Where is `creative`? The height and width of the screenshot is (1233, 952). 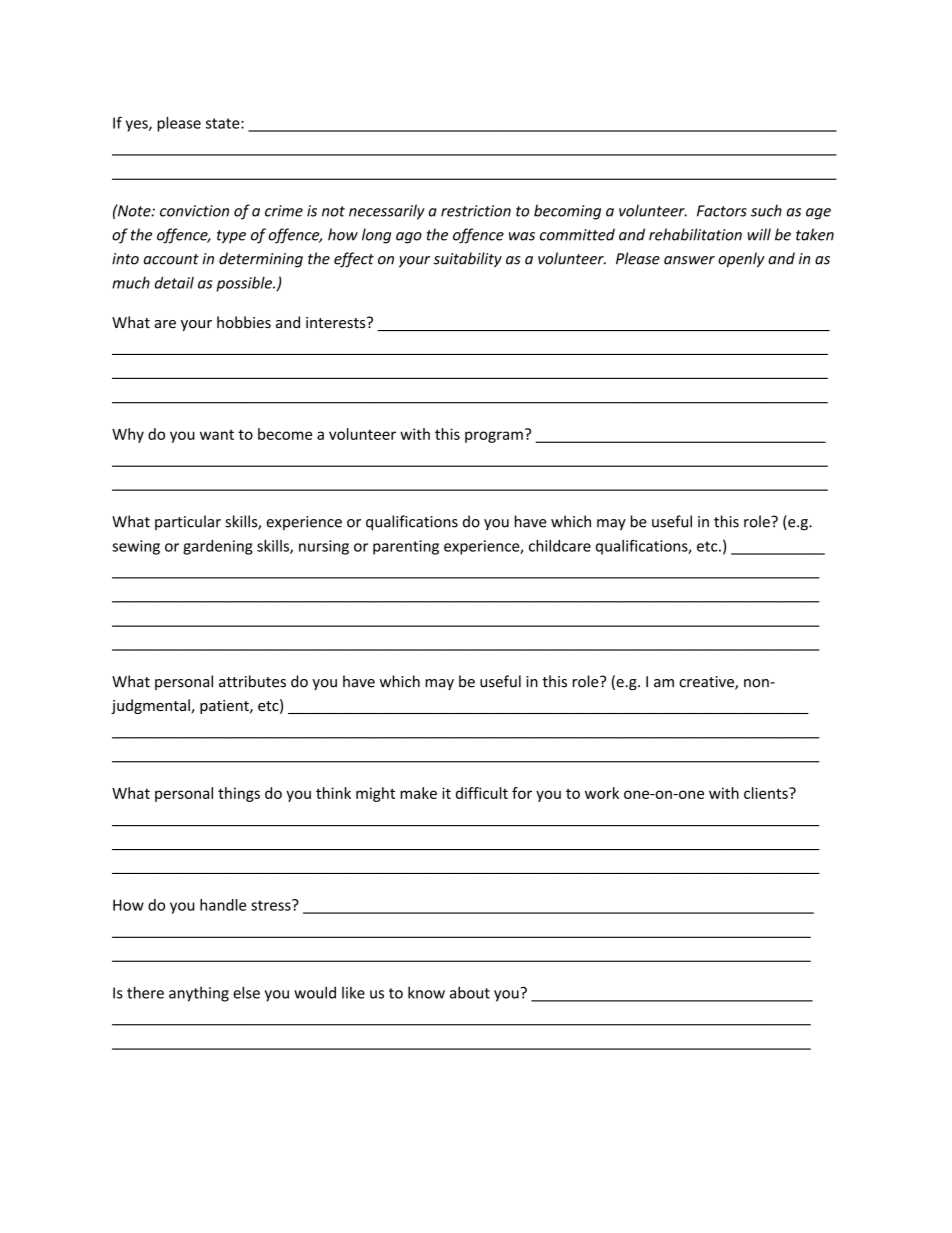 creative is located at coordinates (707, 683).
